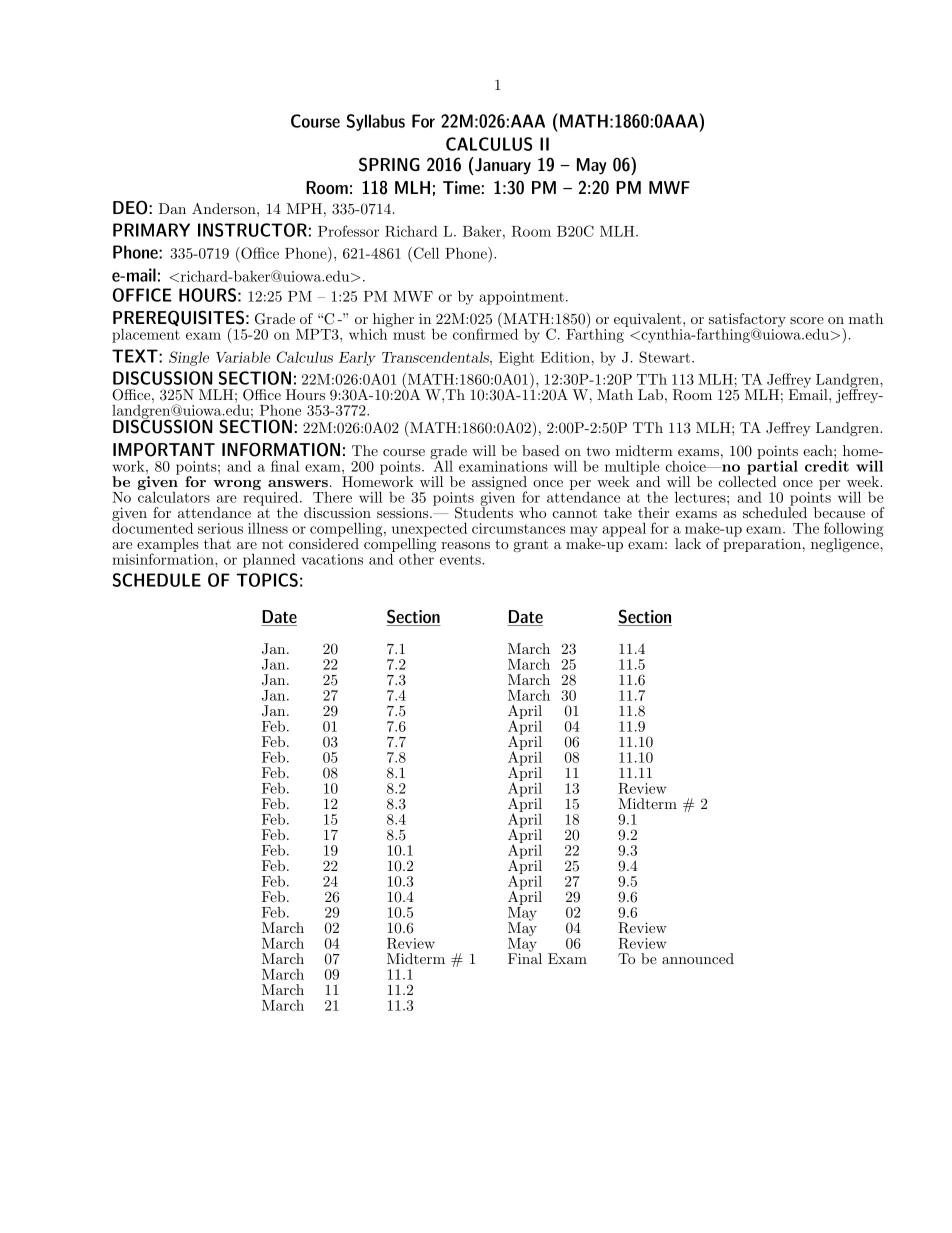 This screenshot has height=1233, width=952. Describe the element at coordinates (304, 208) in the screenshot. I see `MPH` at that location.
